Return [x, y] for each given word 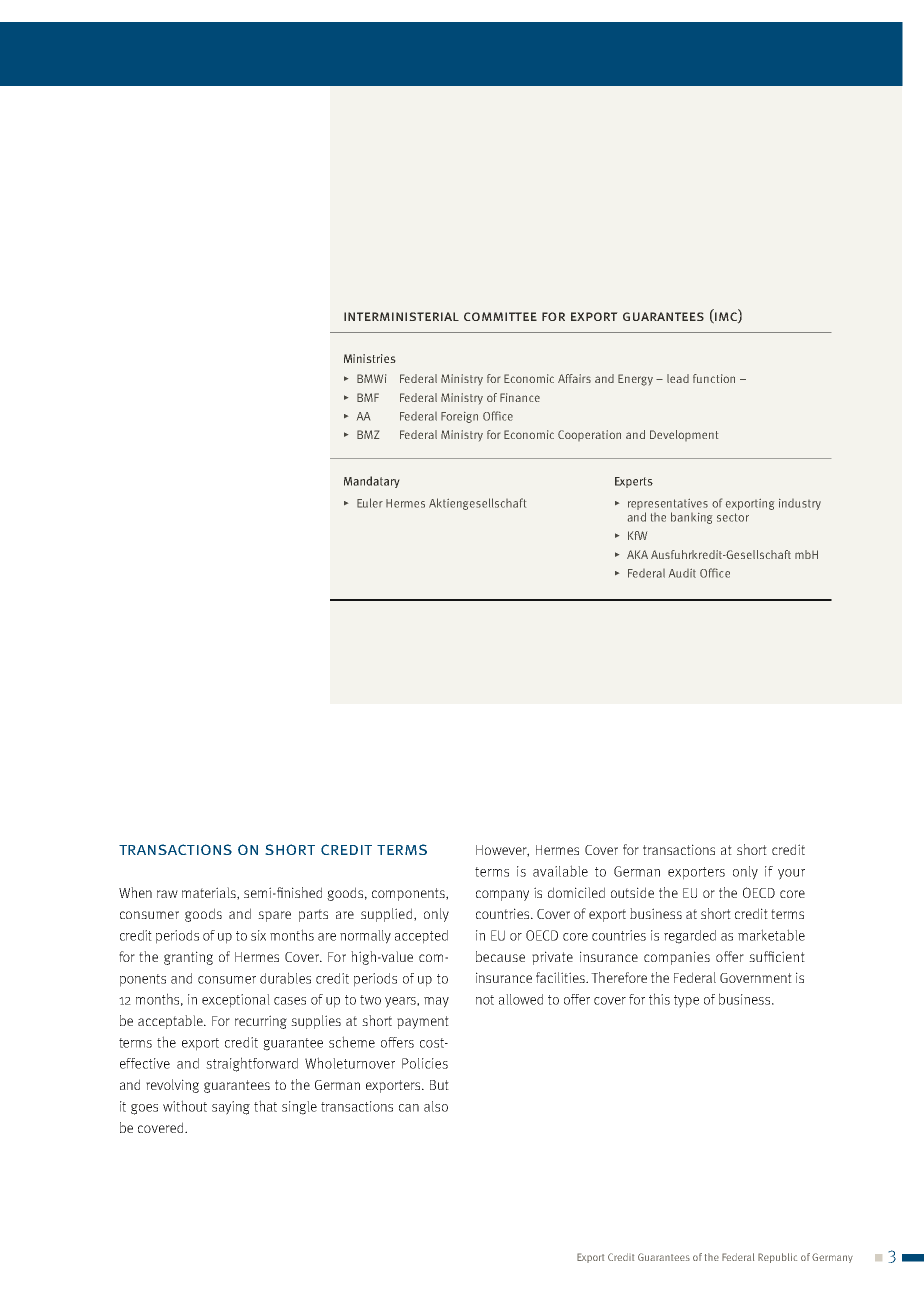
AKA [637, 554]
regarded [690, 937]
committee [500, 316]
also [436, 1106]
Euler [370, 503]
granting [188, 958]
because [500, 956]
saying [231, 1108]
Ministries [370, 358]
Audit [682, 573]
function [714, 378]
